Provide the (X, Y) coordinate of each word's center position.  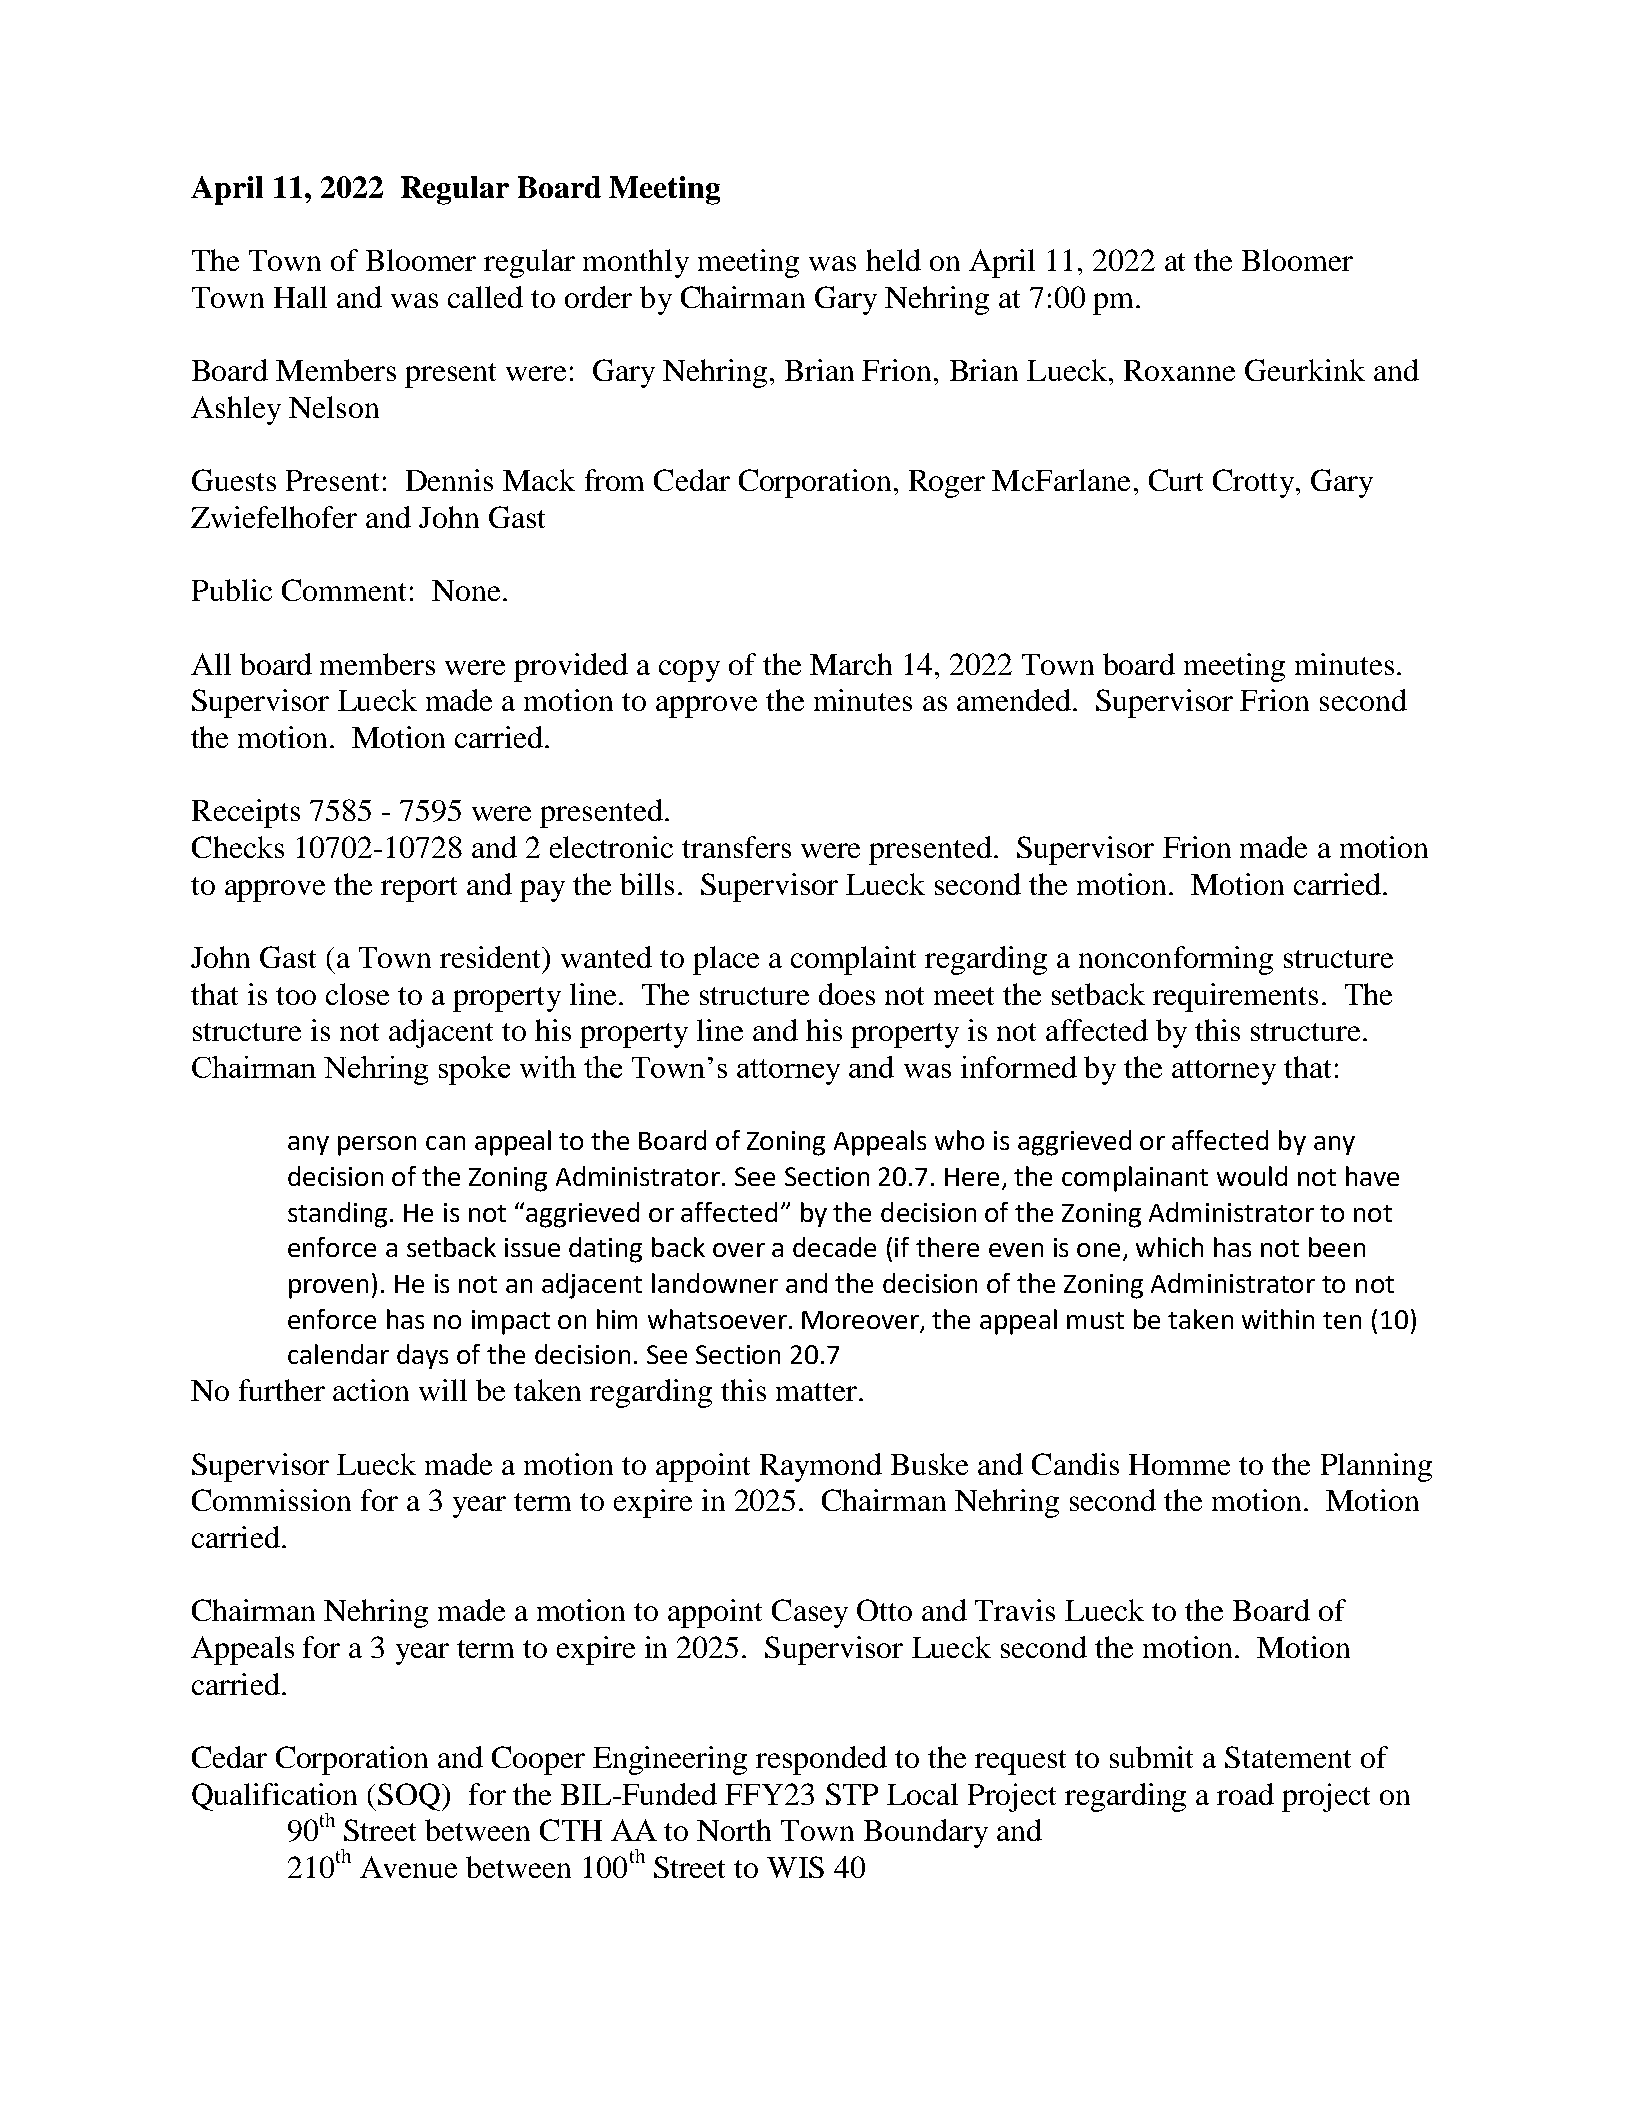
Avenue (408, 1867)
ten (1342, 1320)
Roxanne (1179, 370)
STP (852, 1794)
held (893, 260)
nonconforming (1176, 960)
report (419, 889)
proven (328, 1289)
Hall (300, 297)
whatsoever (717, 1319)
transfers (736, 847)
